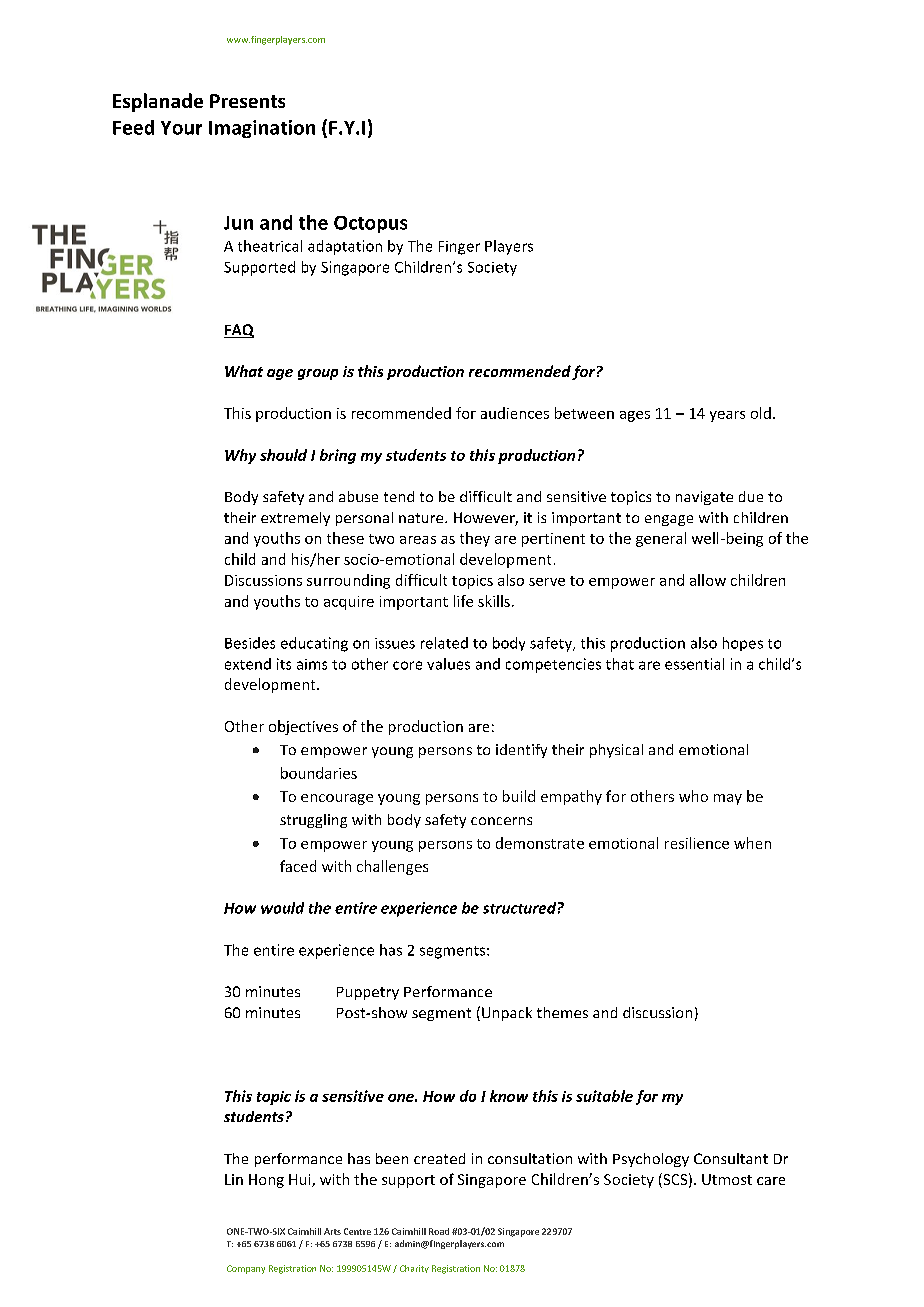  What do you see at coordinates (694, 664) in the image?
I see `essential` at bounding box center [694, 664].
